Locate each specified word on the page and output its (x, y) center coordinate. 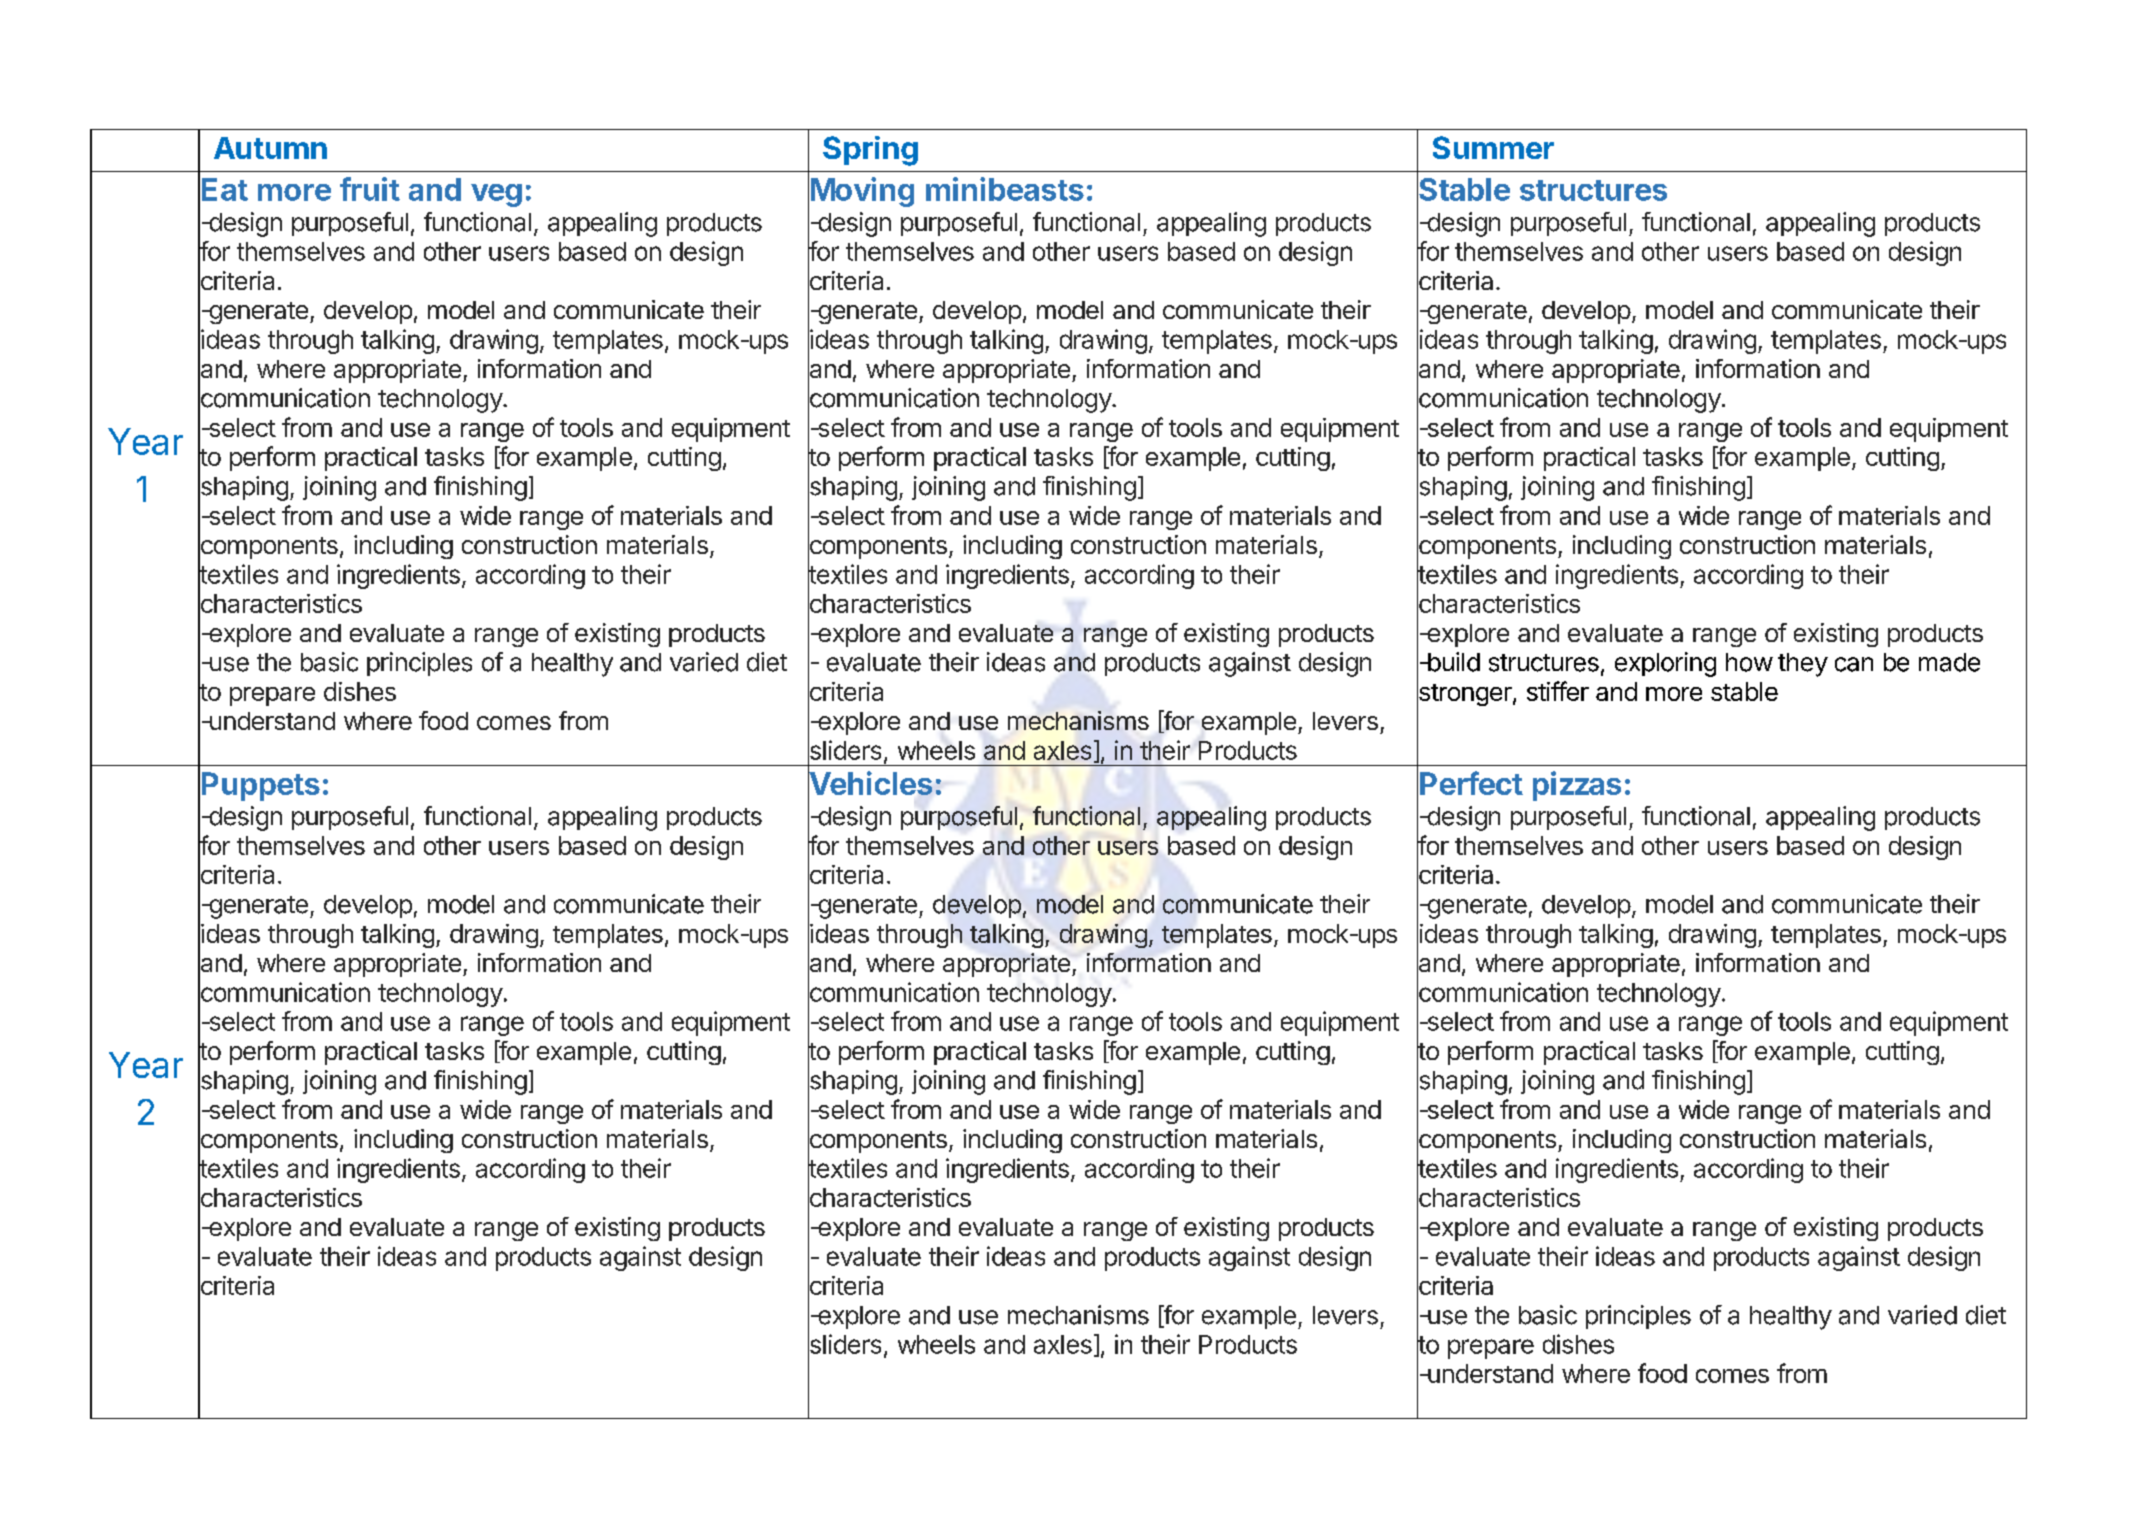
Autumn (270, 148)
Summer (1493, 147)
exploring (1665, 664)
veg (496, 195)
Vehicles (870, 784)
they (1803, 665)
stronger (1465, 695)
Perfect (1471, 783)
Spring (870, 151)
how (1749, 662)
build (1453, 662)
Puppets (261, 786)
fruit (370, 189)
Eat (225, 189)
